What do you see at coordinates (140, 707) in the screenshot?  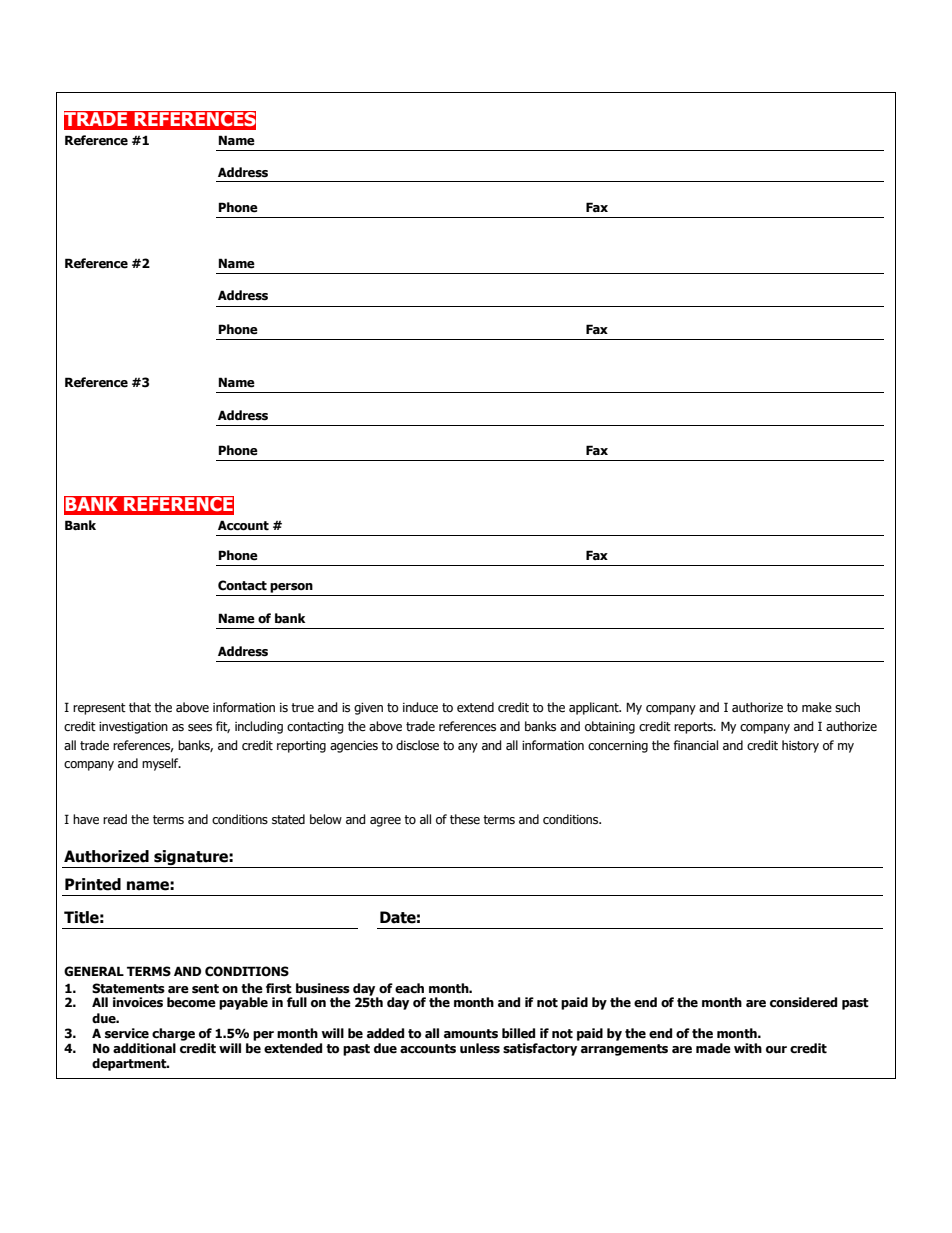 I see `that` at bounding box center [140, 707].
